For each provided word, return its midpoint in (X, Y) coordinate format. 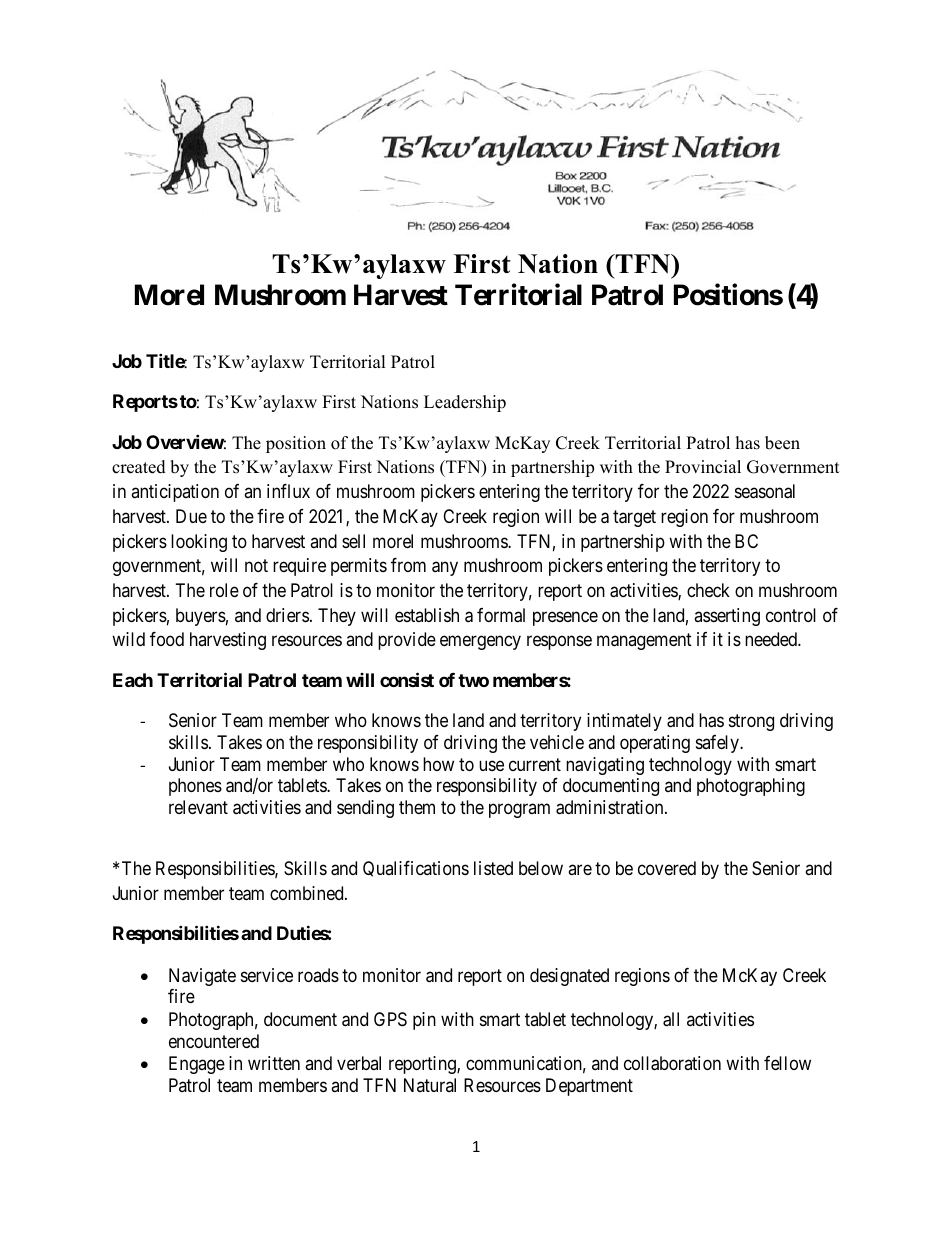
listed (493, 868)
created (139, 467)
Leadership (465, 403)
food (167, 639)
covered (667, 868)
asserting (727, 617)
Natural (430, 1085)
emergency (480, 643)
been (782, 443)
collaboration (672, 1063)
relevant (198, 807)
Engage (197, 1065)
